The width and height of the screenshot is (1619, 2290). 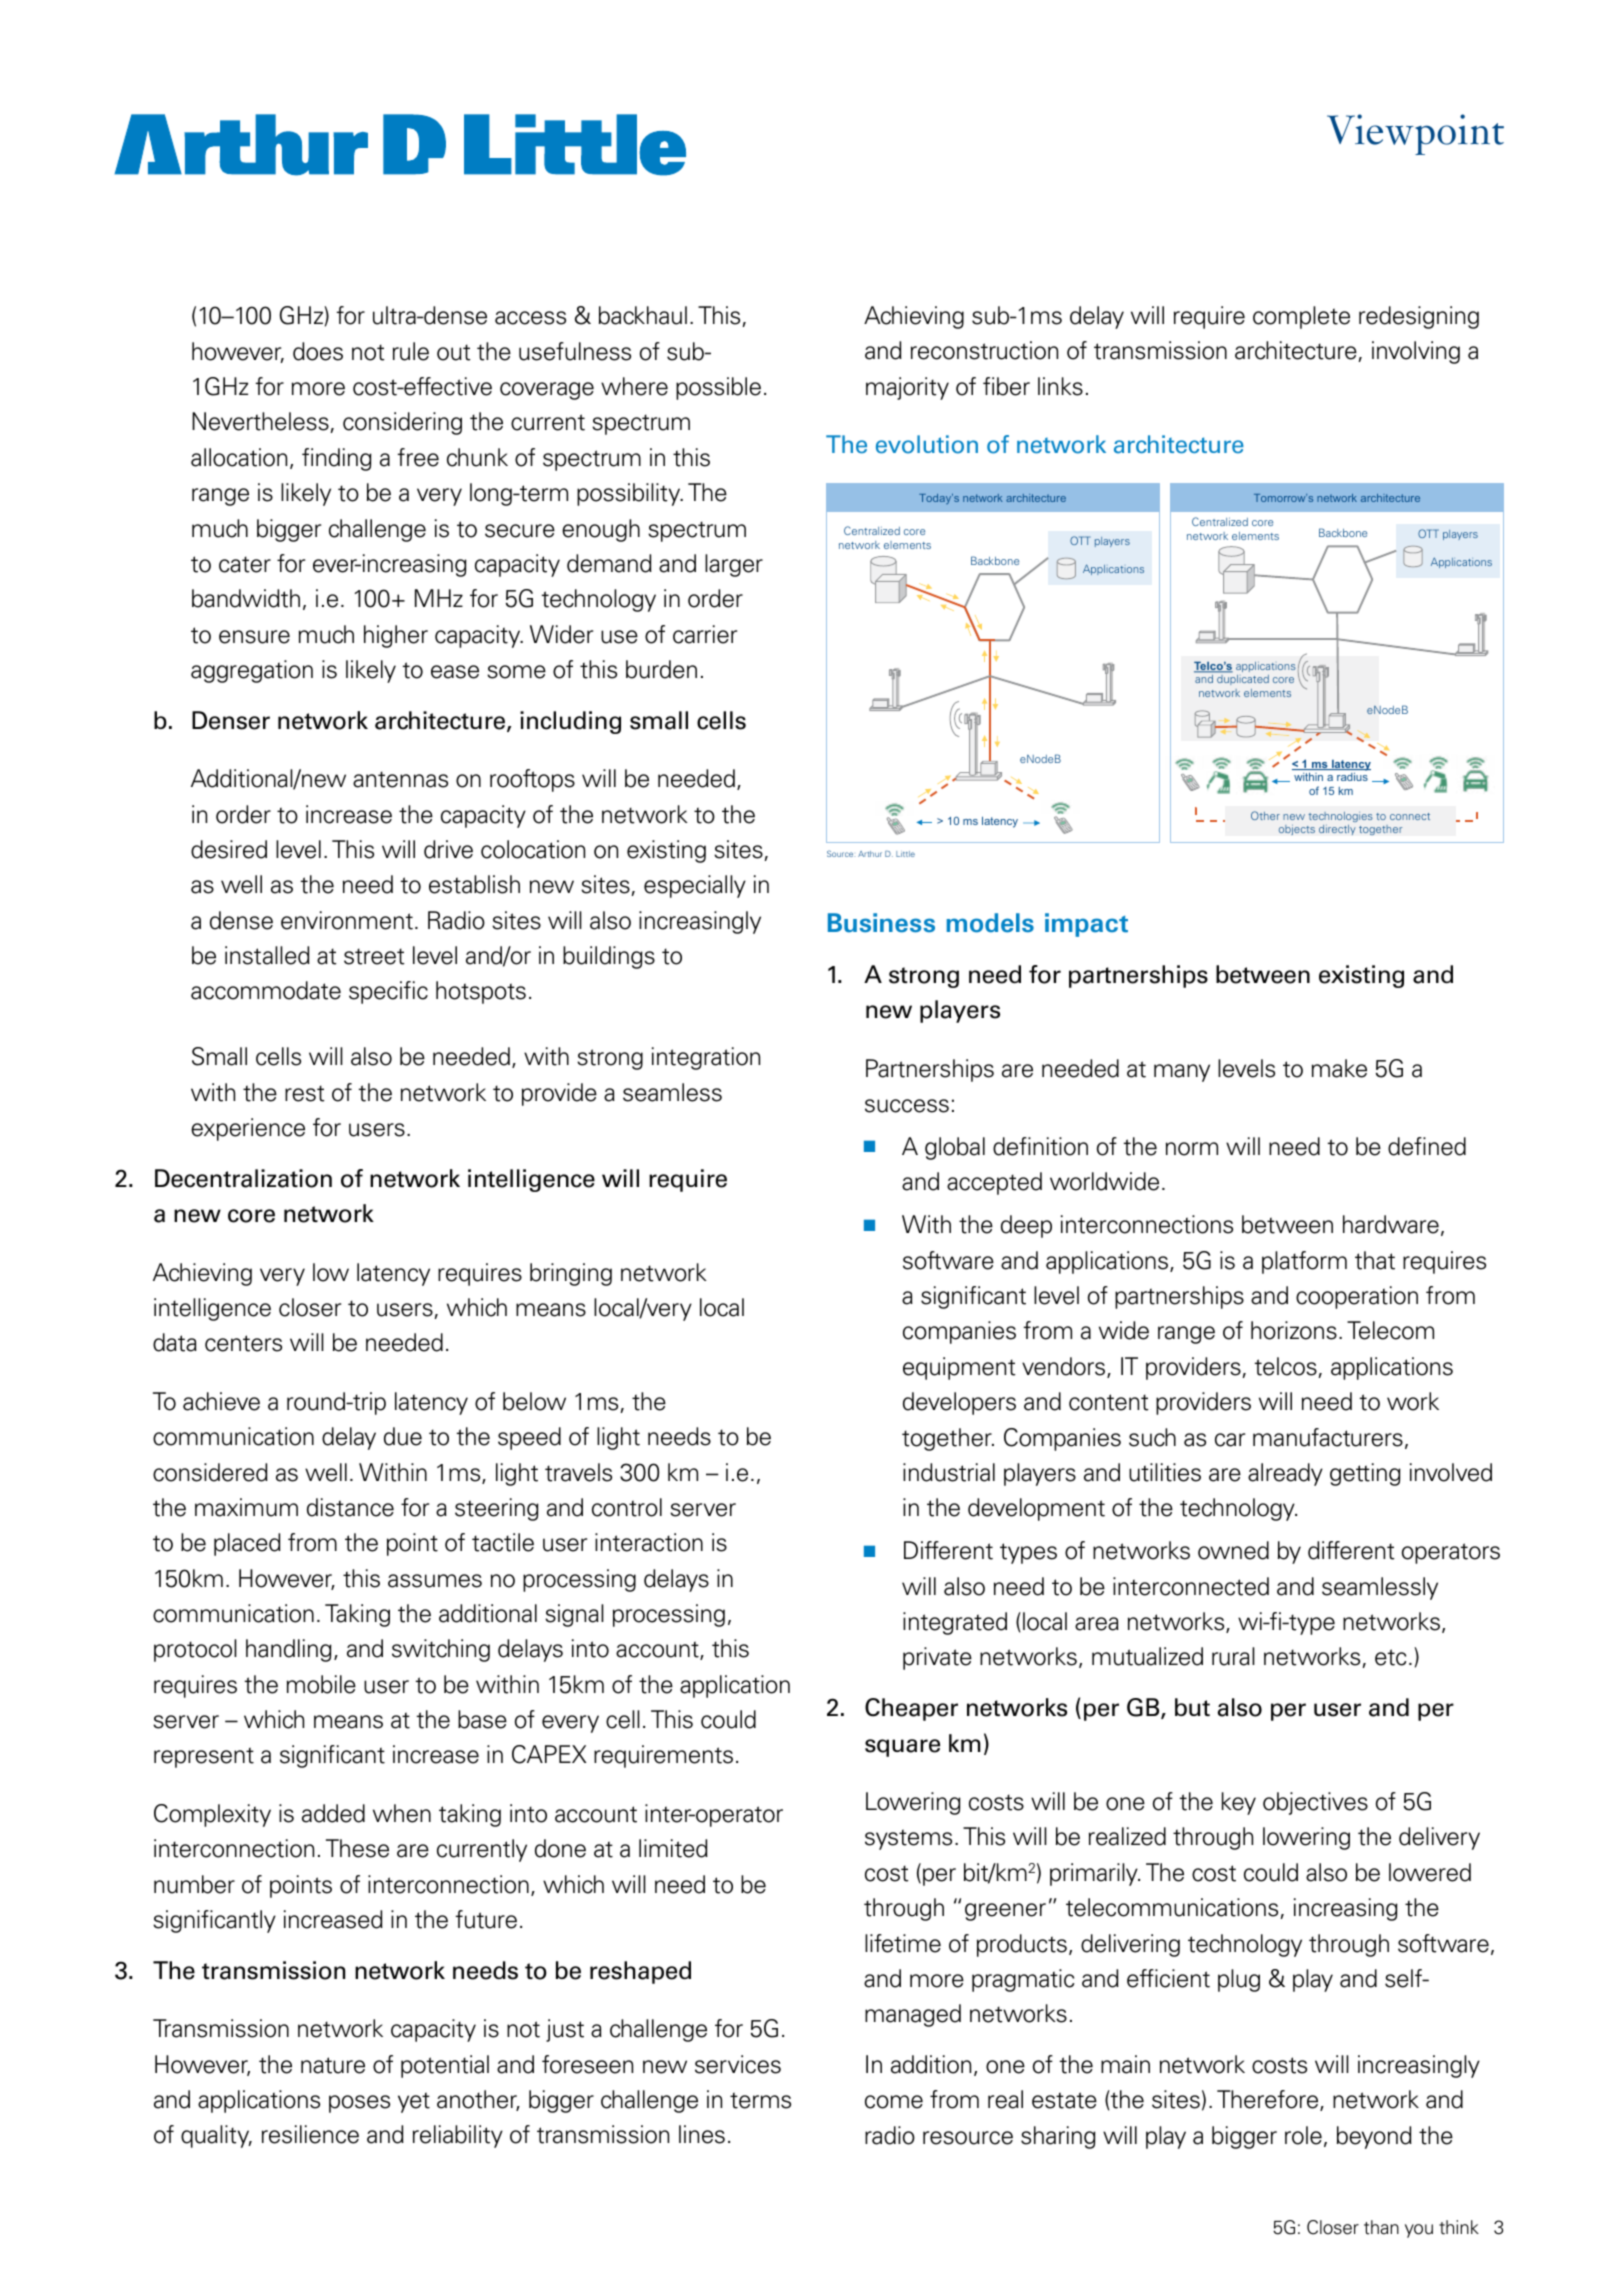 I want to click on placed, so click(x=247, y=1544).
